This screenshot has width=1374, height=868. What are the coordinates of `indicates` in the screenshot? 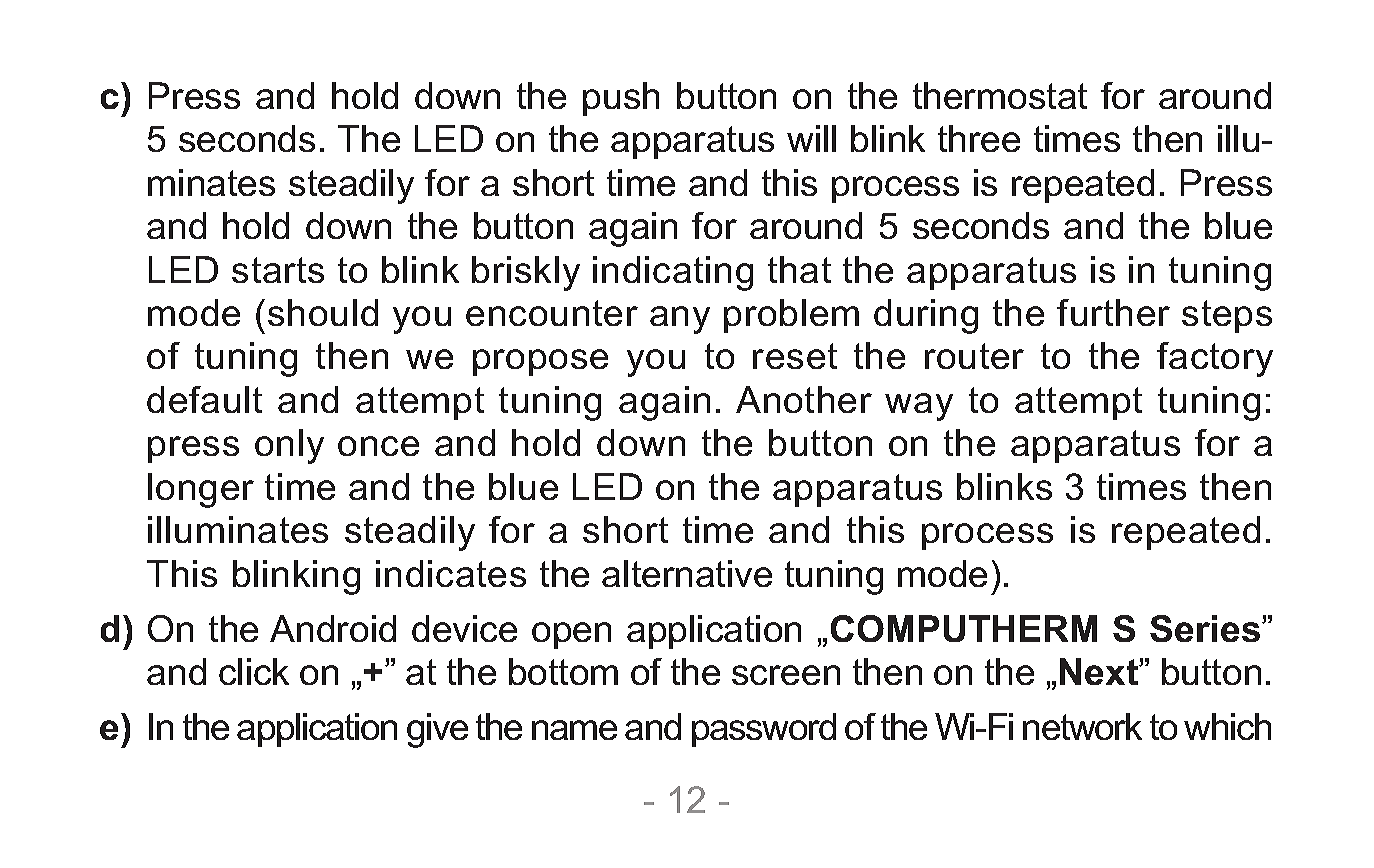 It's located at (451, 573).
